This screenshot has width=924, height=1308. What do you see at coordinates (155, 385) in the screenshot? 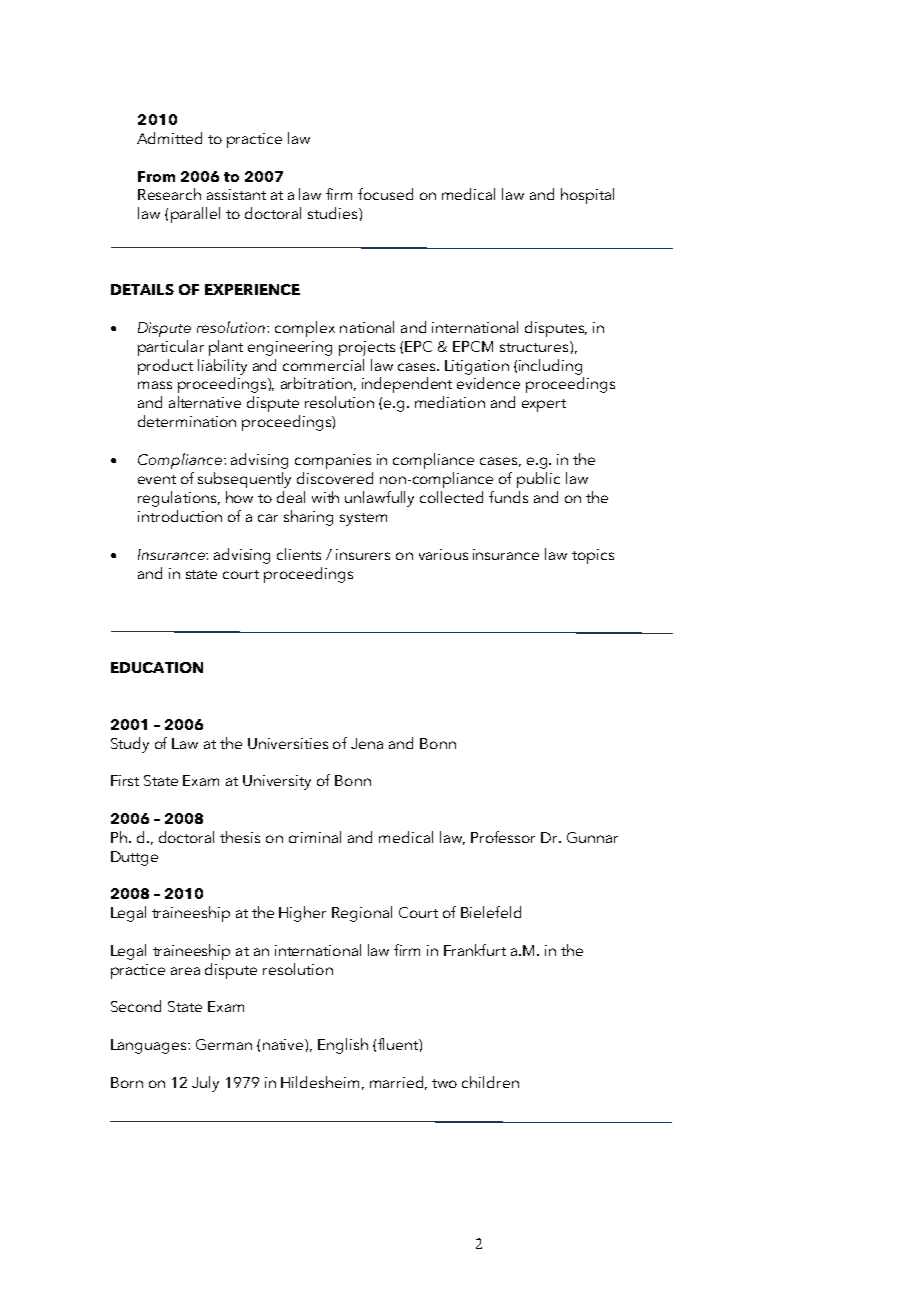
I see `mass` at bounding box center [155, 385].
